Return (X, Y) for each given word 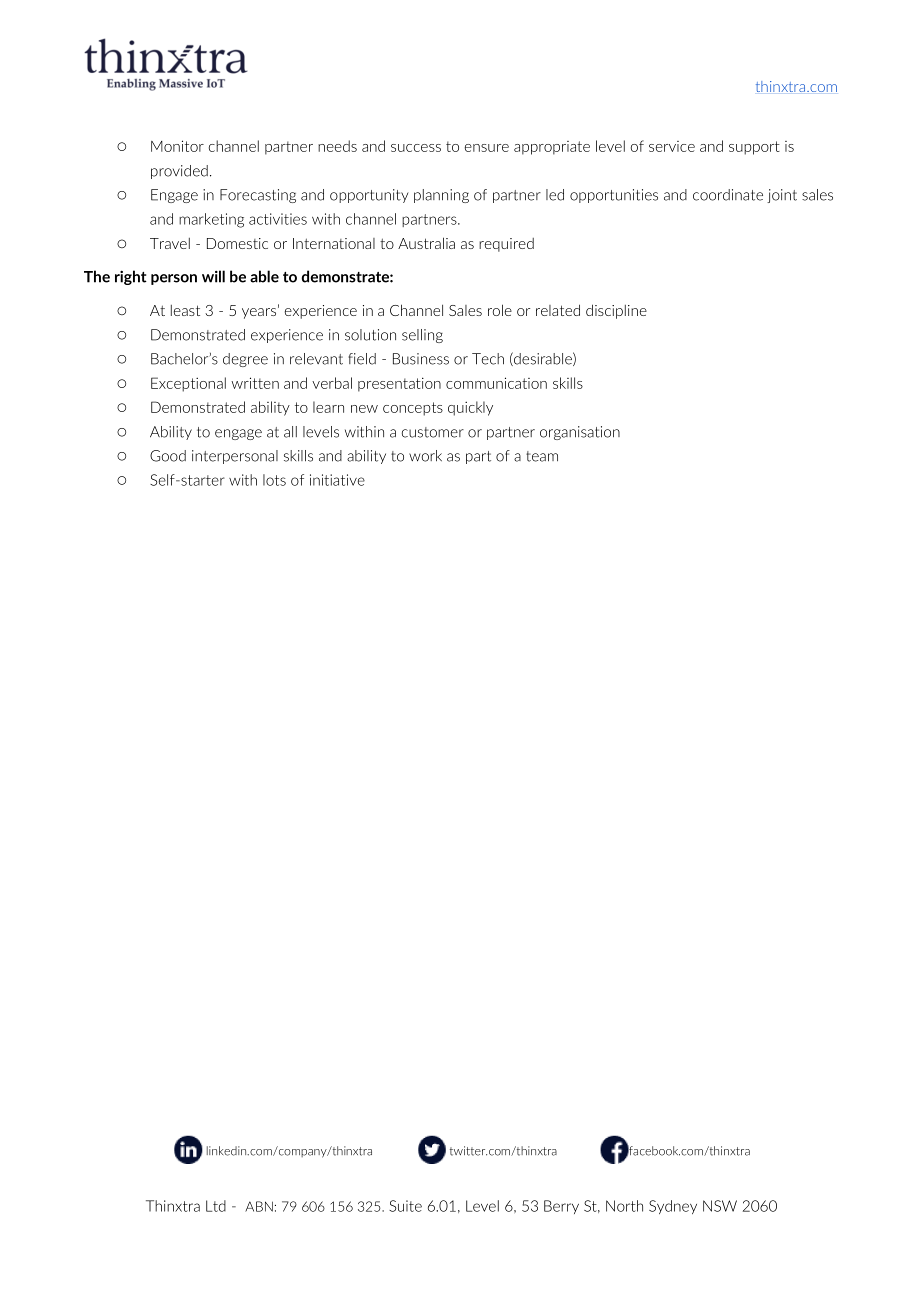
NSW (720, 1206)
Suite (405, 1206)
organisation (580, 433)
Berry (561, 1207)
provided (179, 172)
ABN (259, 1206)
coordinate (728, 195)
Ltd (216, 1206)
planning (441, 196)
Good (168, 456)
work (425, 456)
